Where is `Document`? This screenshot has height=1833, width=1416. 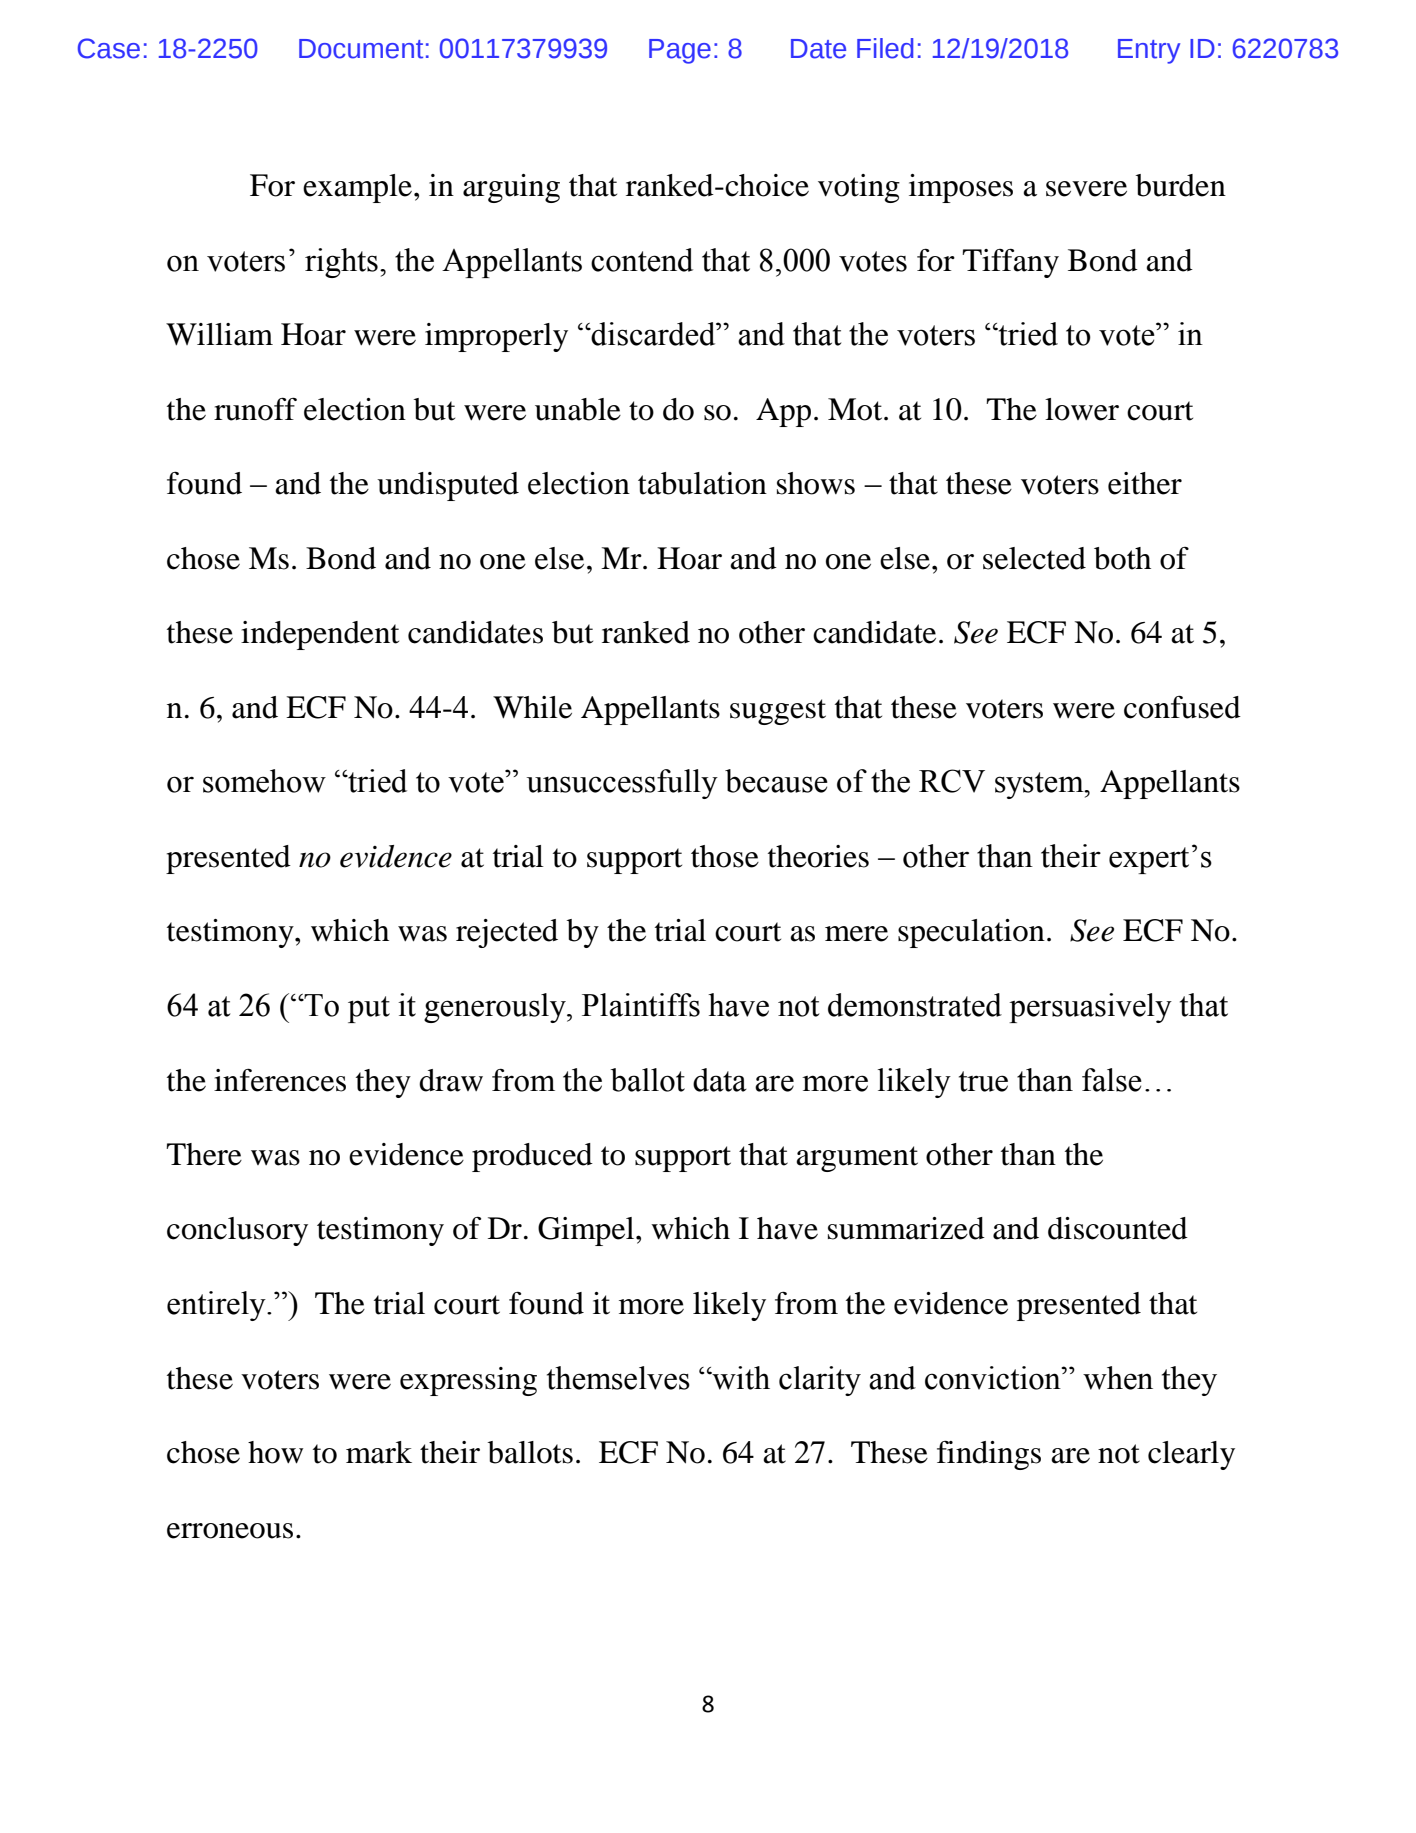
Document is located at coordinates (361, 49).
